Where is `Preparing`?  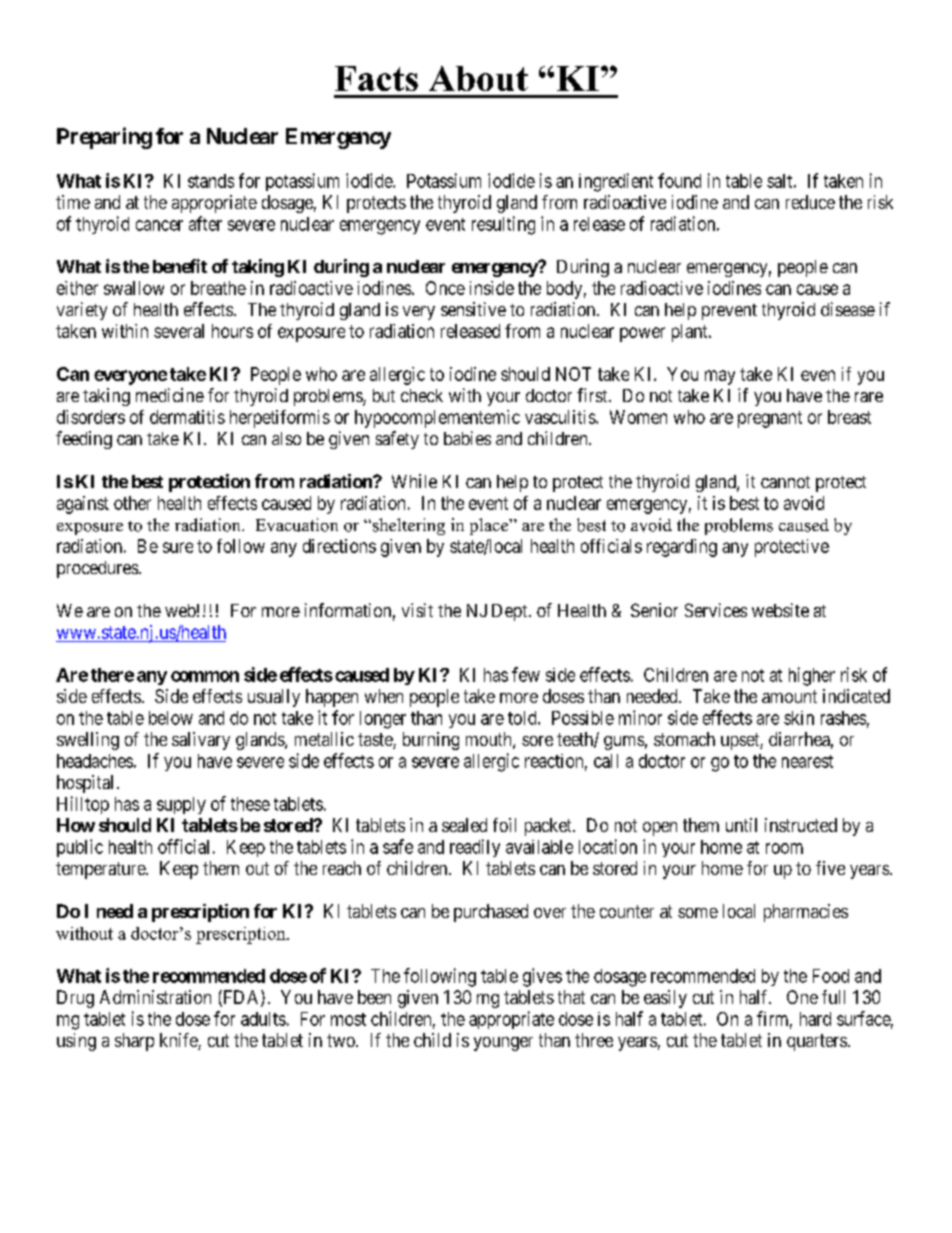 Preparing is located at coordinates (104, 138).
